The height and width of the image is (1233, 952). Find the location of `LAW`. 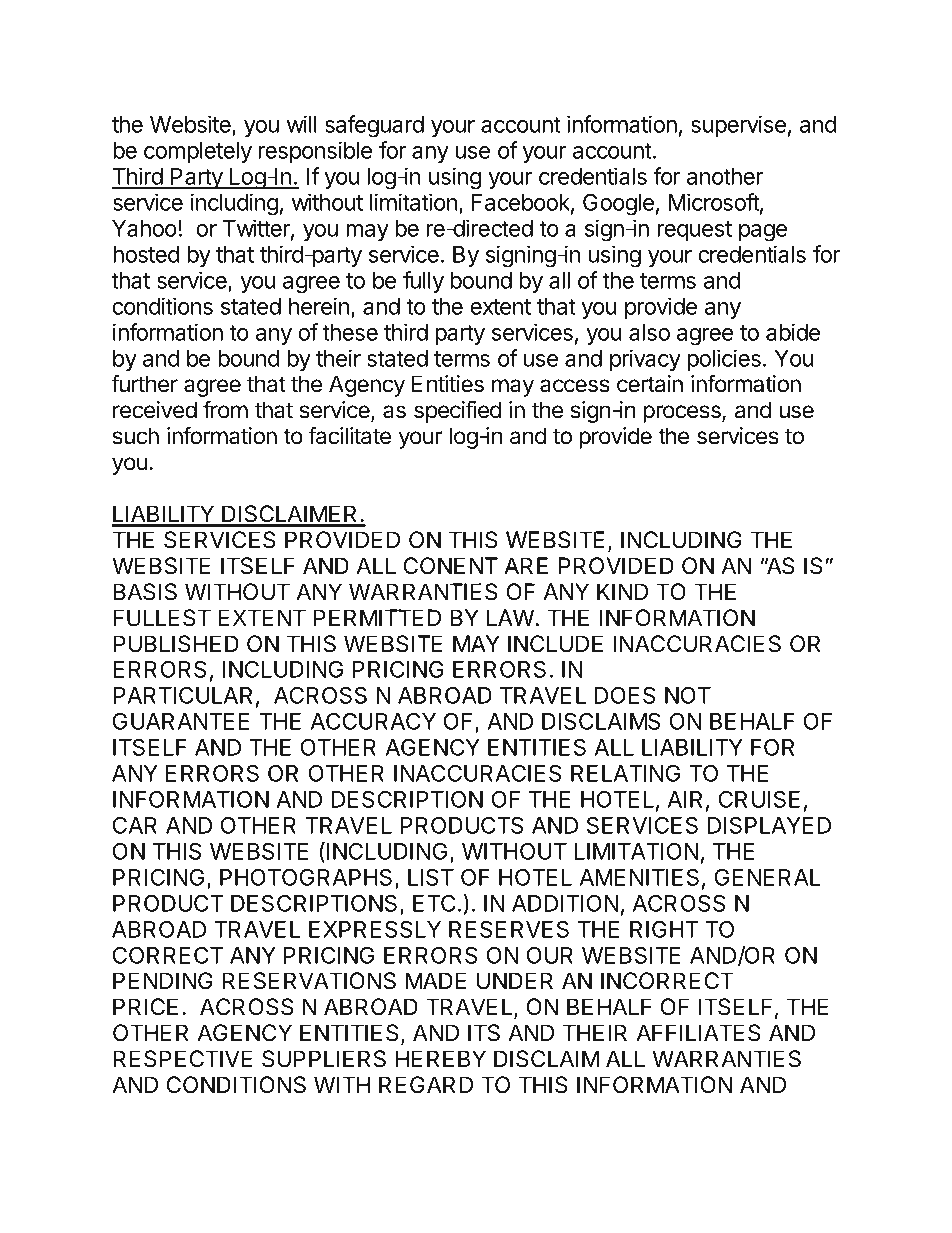

LAW is located at coordinates (511, 617).
